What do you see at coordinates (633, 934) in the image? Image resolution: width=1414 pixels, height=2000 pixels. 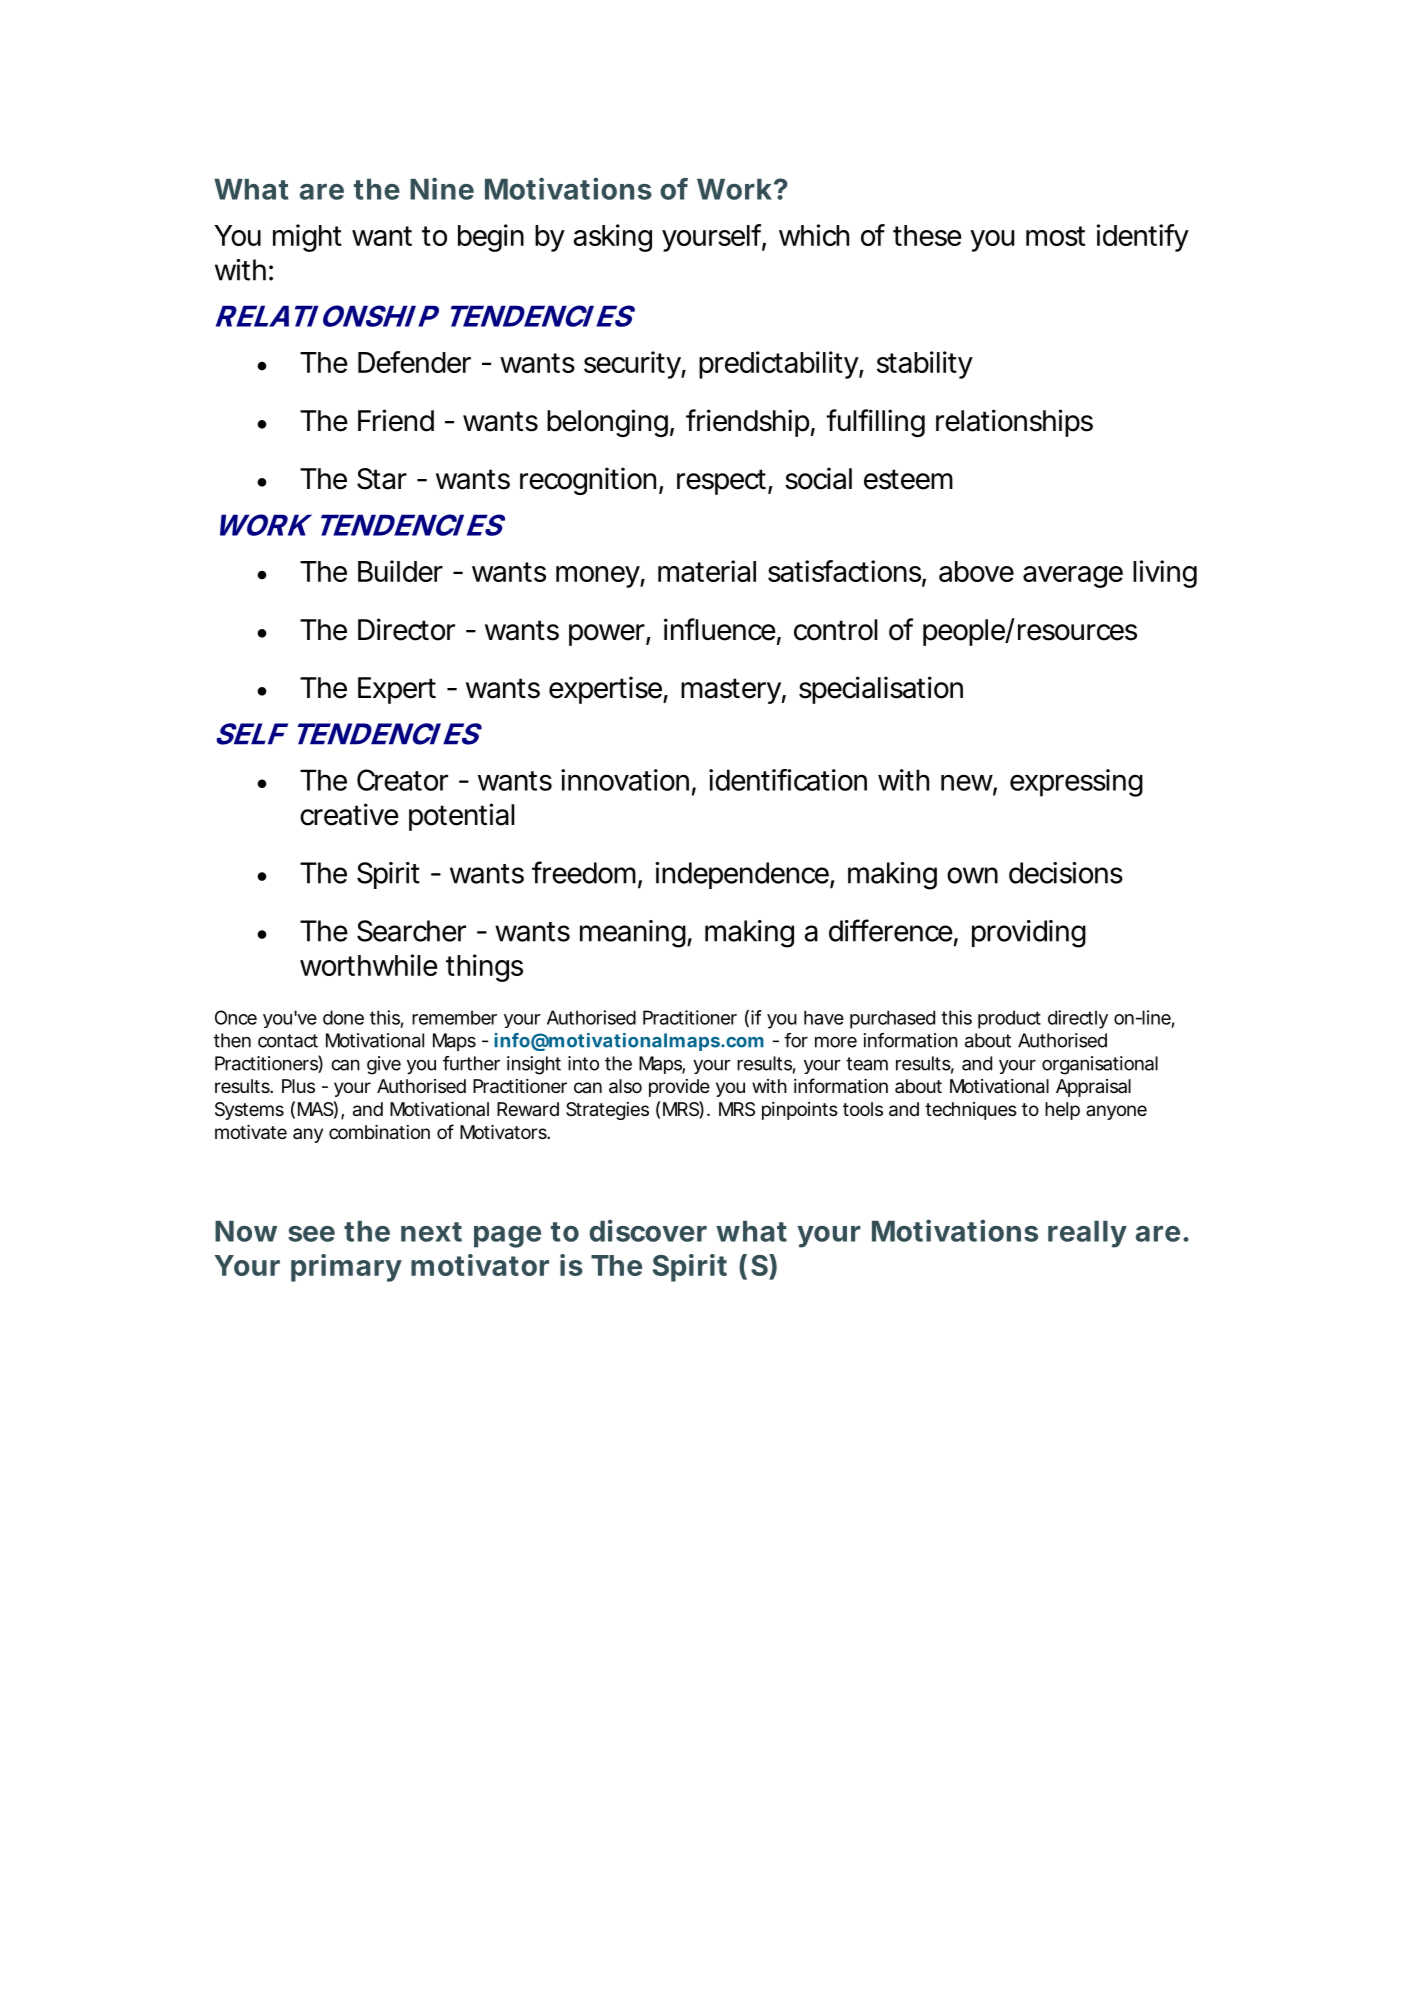 I see `meaning` at bounding box center [633, 934].
